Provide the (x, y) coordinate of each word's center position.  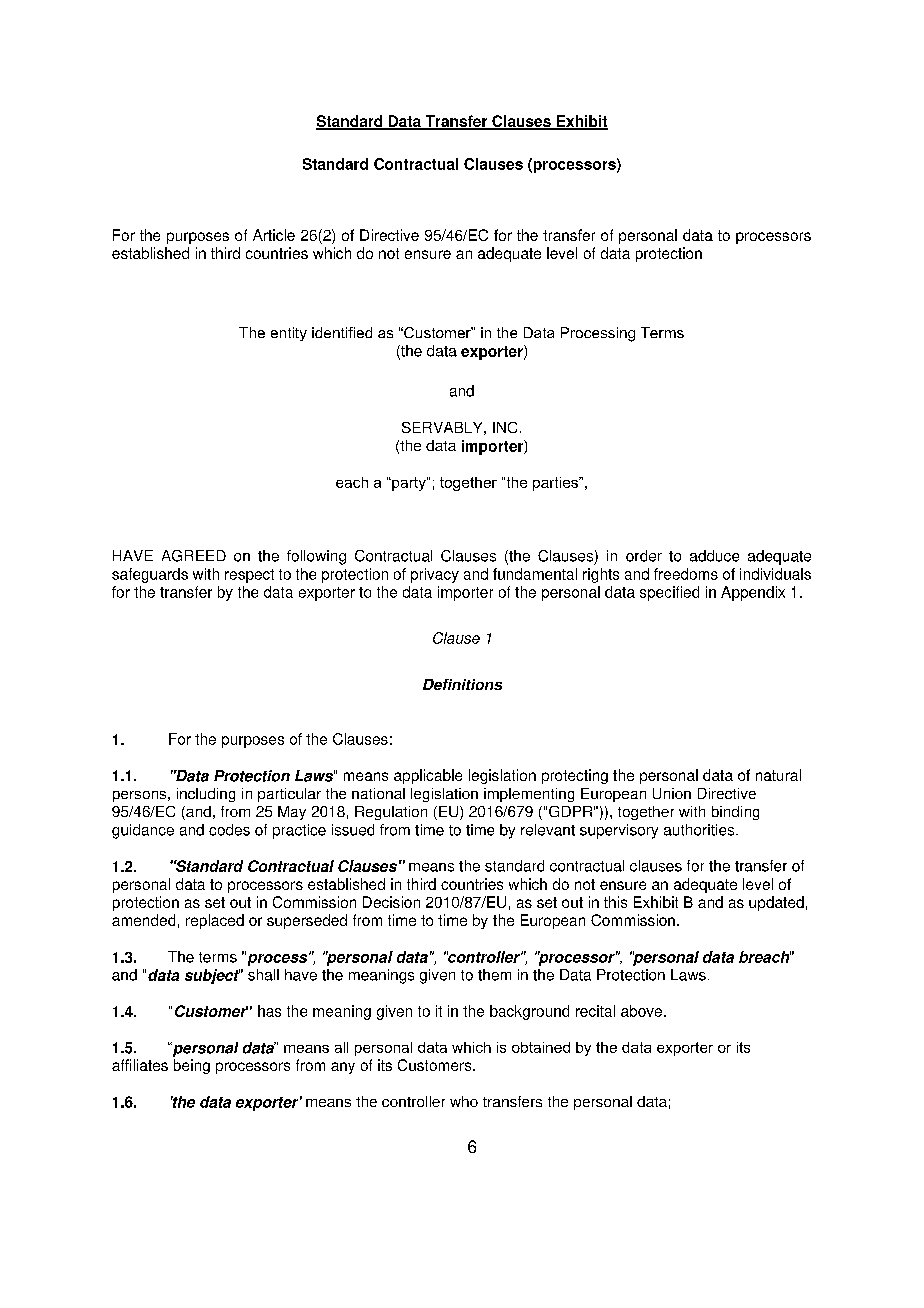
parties (556, 484)
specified (669, 593)
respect (249, 576)
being (192, 1066)
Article (274, 235)
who (464, 1101)
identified (342, 332)
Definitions (462, 684)
